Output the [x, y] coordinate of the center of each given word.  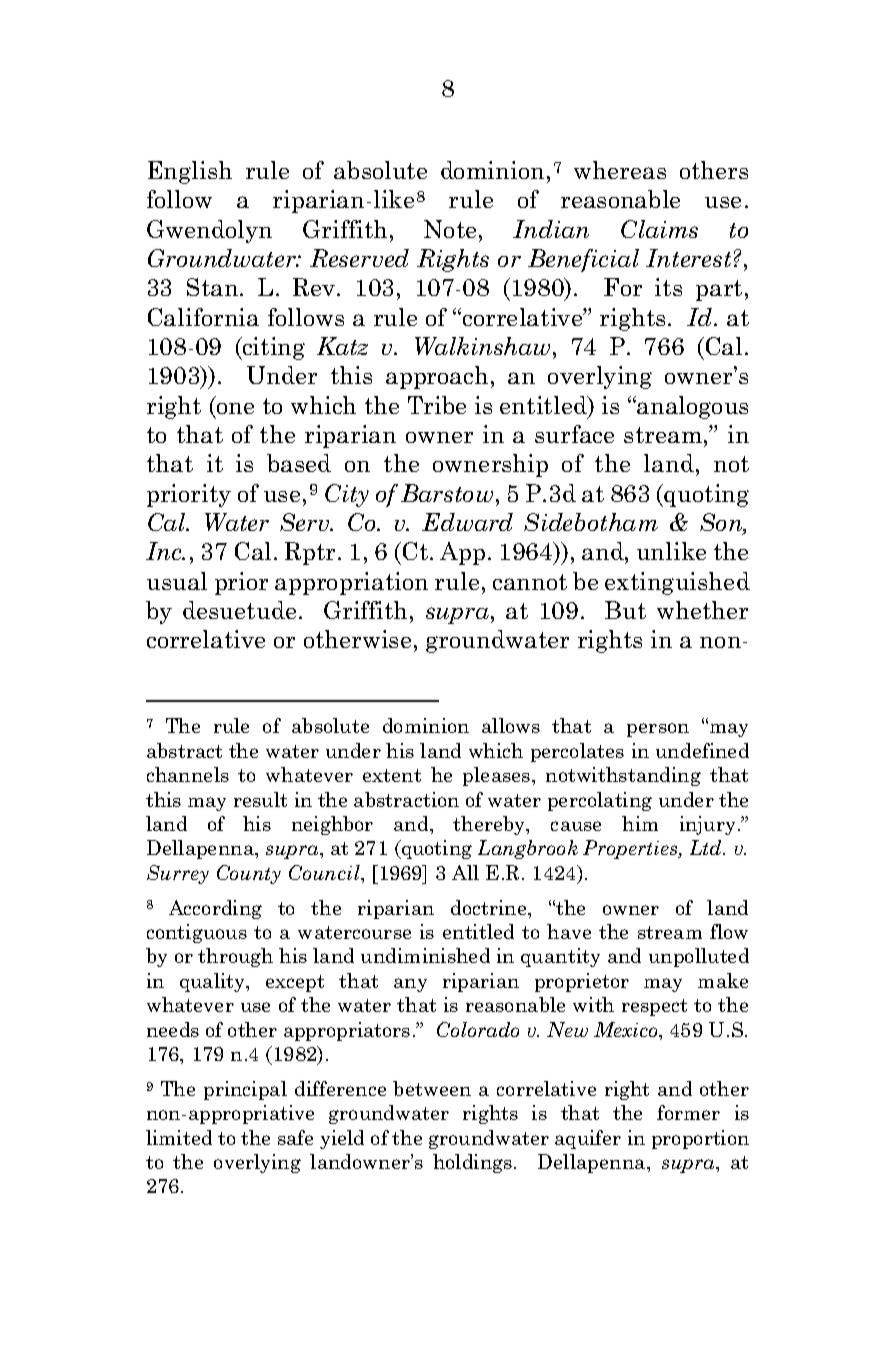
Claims [659, 229]
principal [245, 1090]
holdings [474, 1163]
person [658, 730]
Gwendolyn [209, 231]
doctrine [490, 907]
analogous [691, 407]
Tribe [437, 405]
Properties [631, 849]
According [215, 909]
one [235, 408]
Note [452, 229]
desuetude [239, 610]
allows [511, 725]
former [688, 1112]
